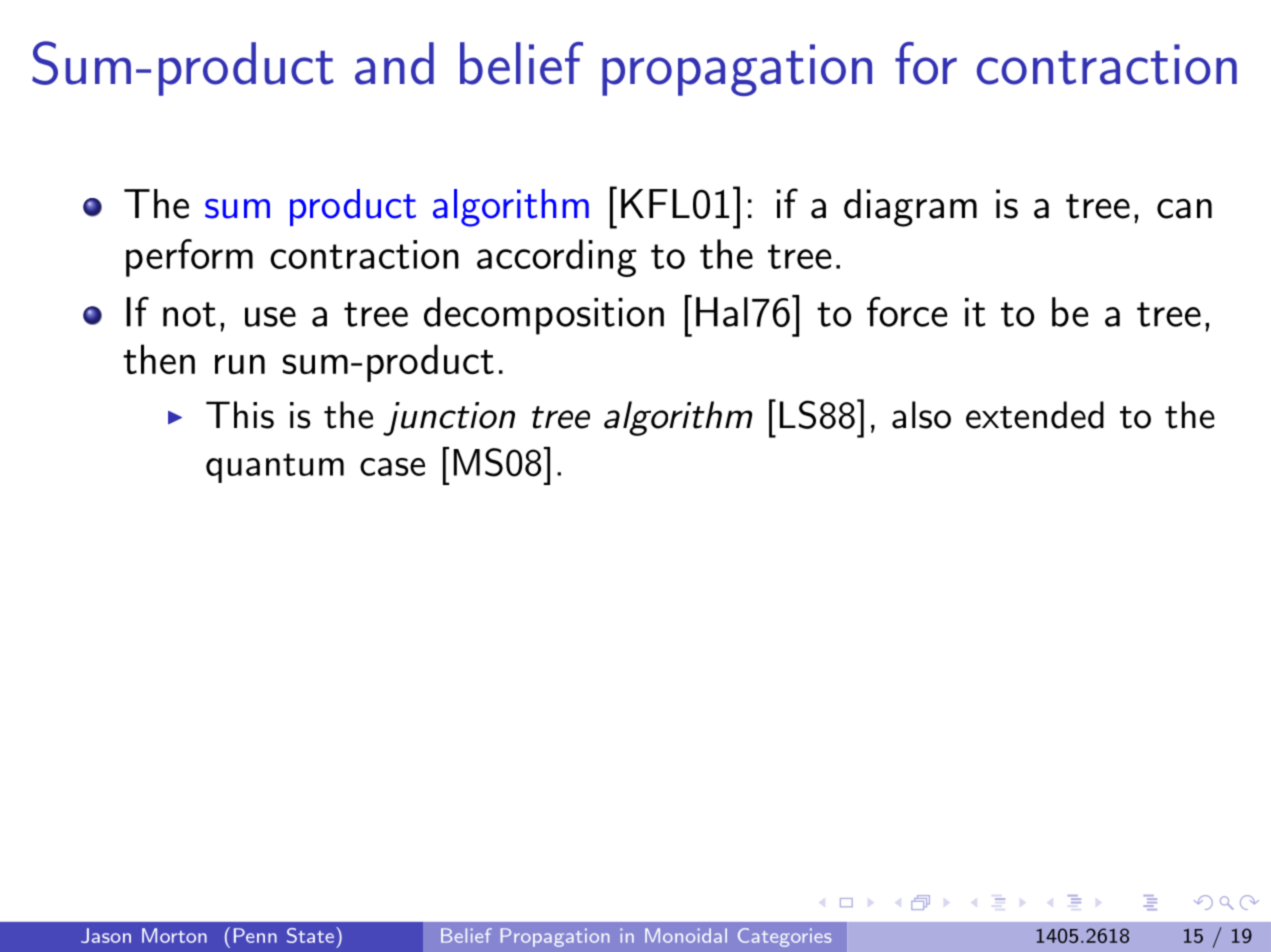 This image has width=1271, height=952. What do you see at coordinates (1035, 415) in the image?
I see `extended` at bounding box center [1035, 415].
